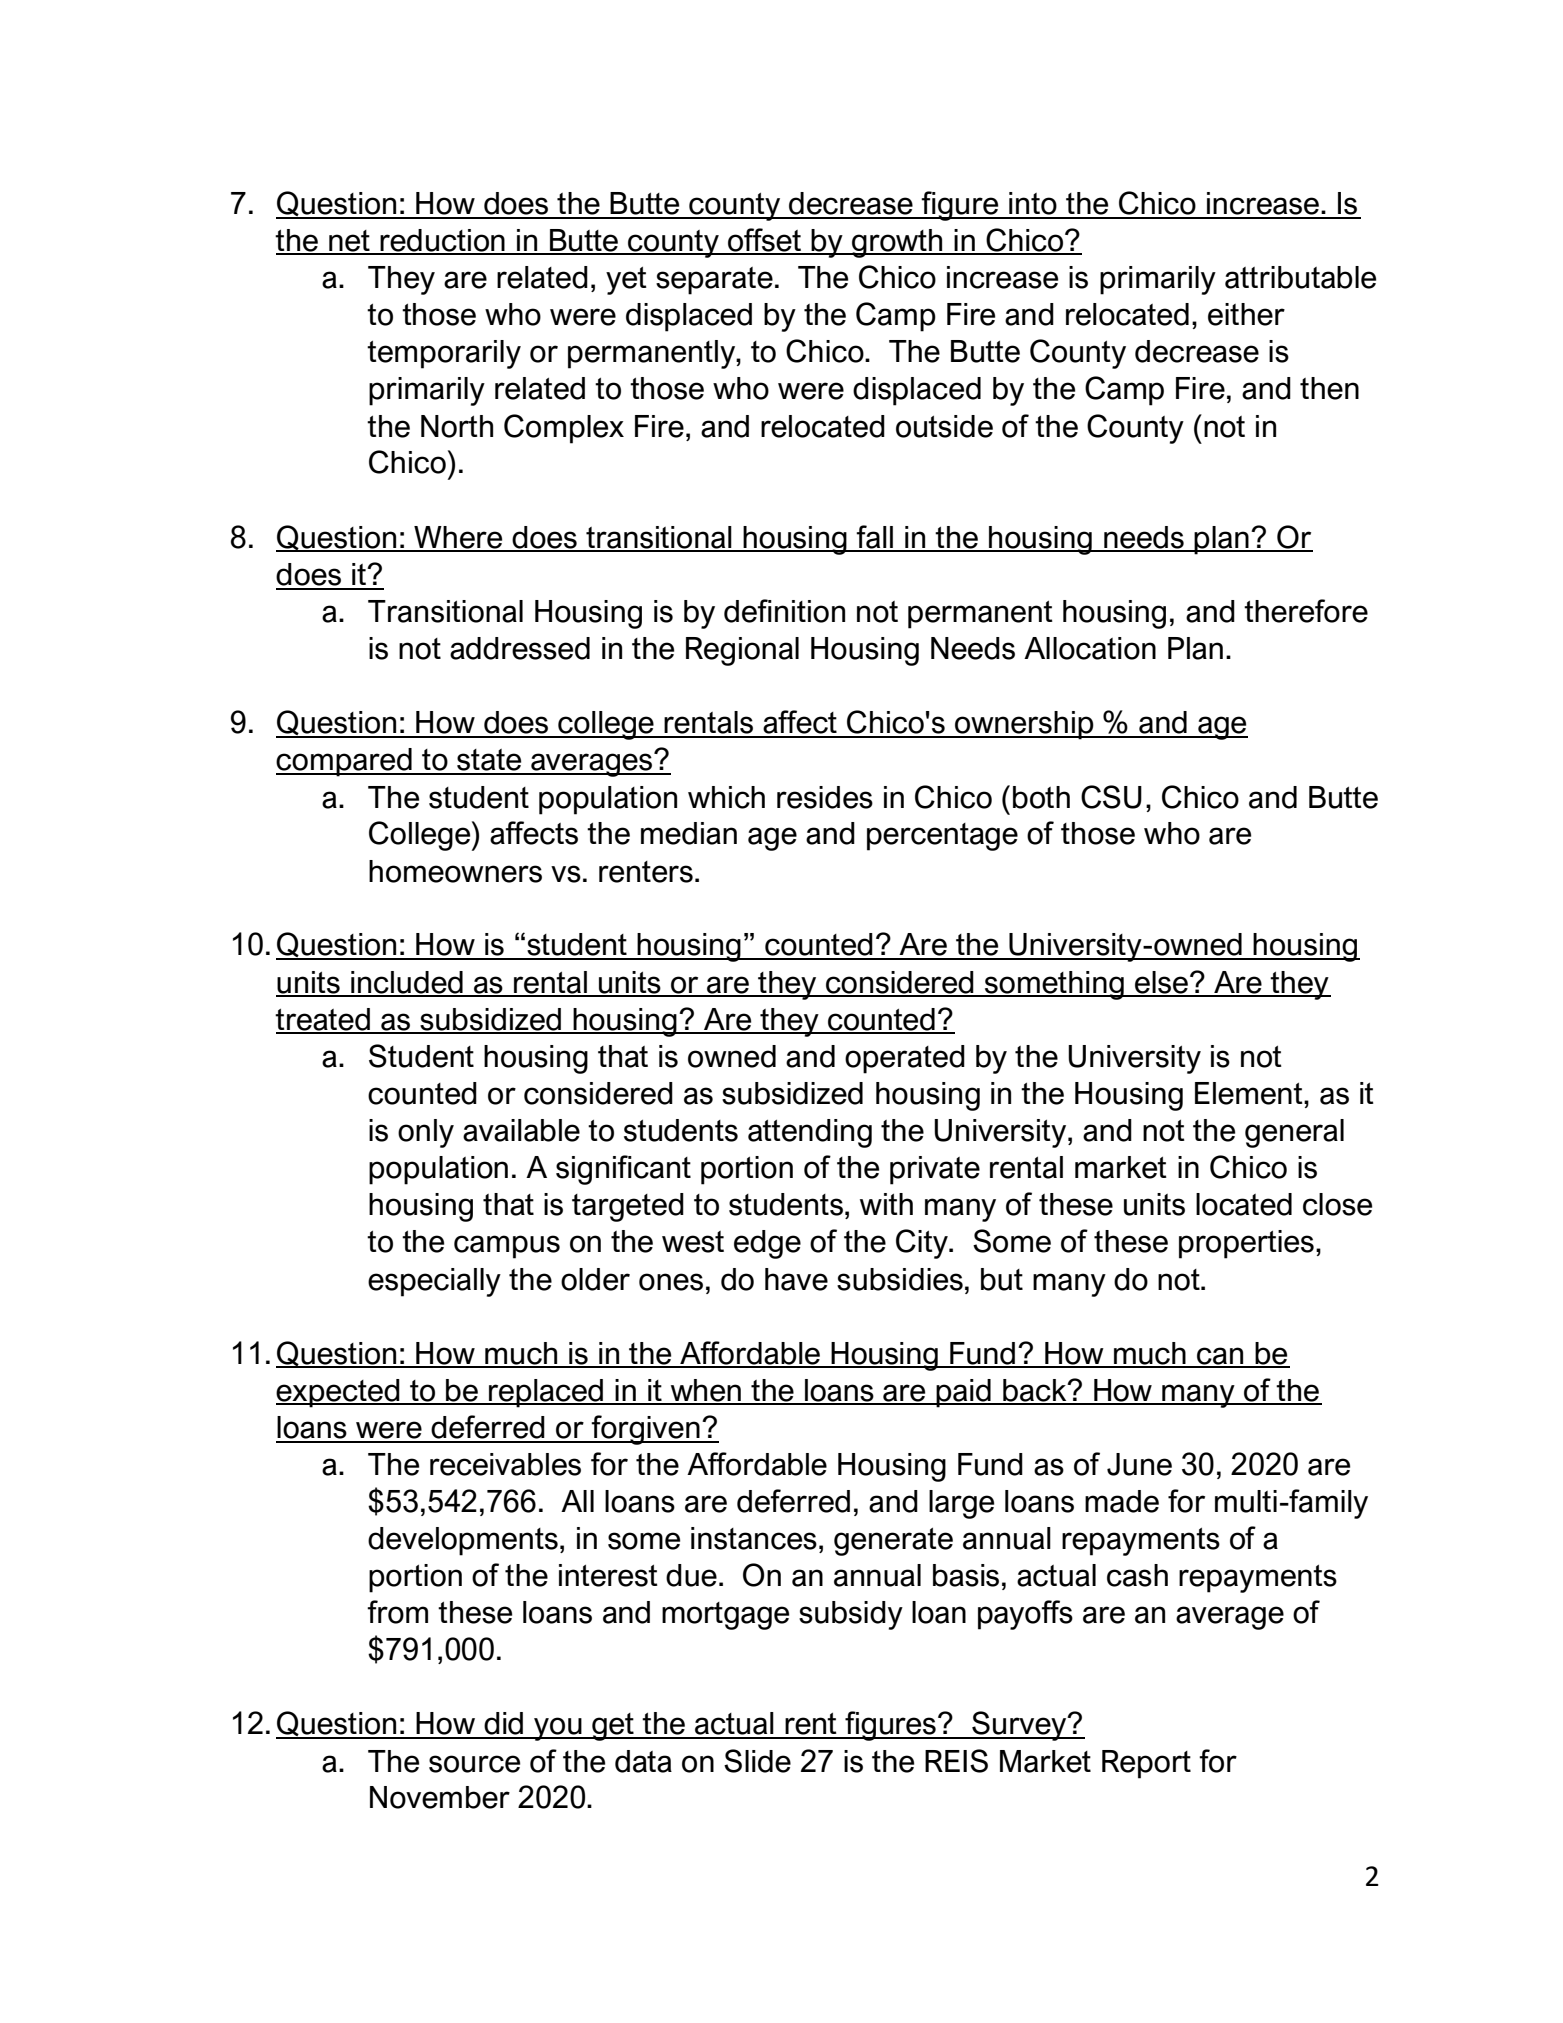 This screenshot has height=2023, width=1563. Describe the element at coordinates (1111, 797) in the screenshot. I see `CSU` at that location.
